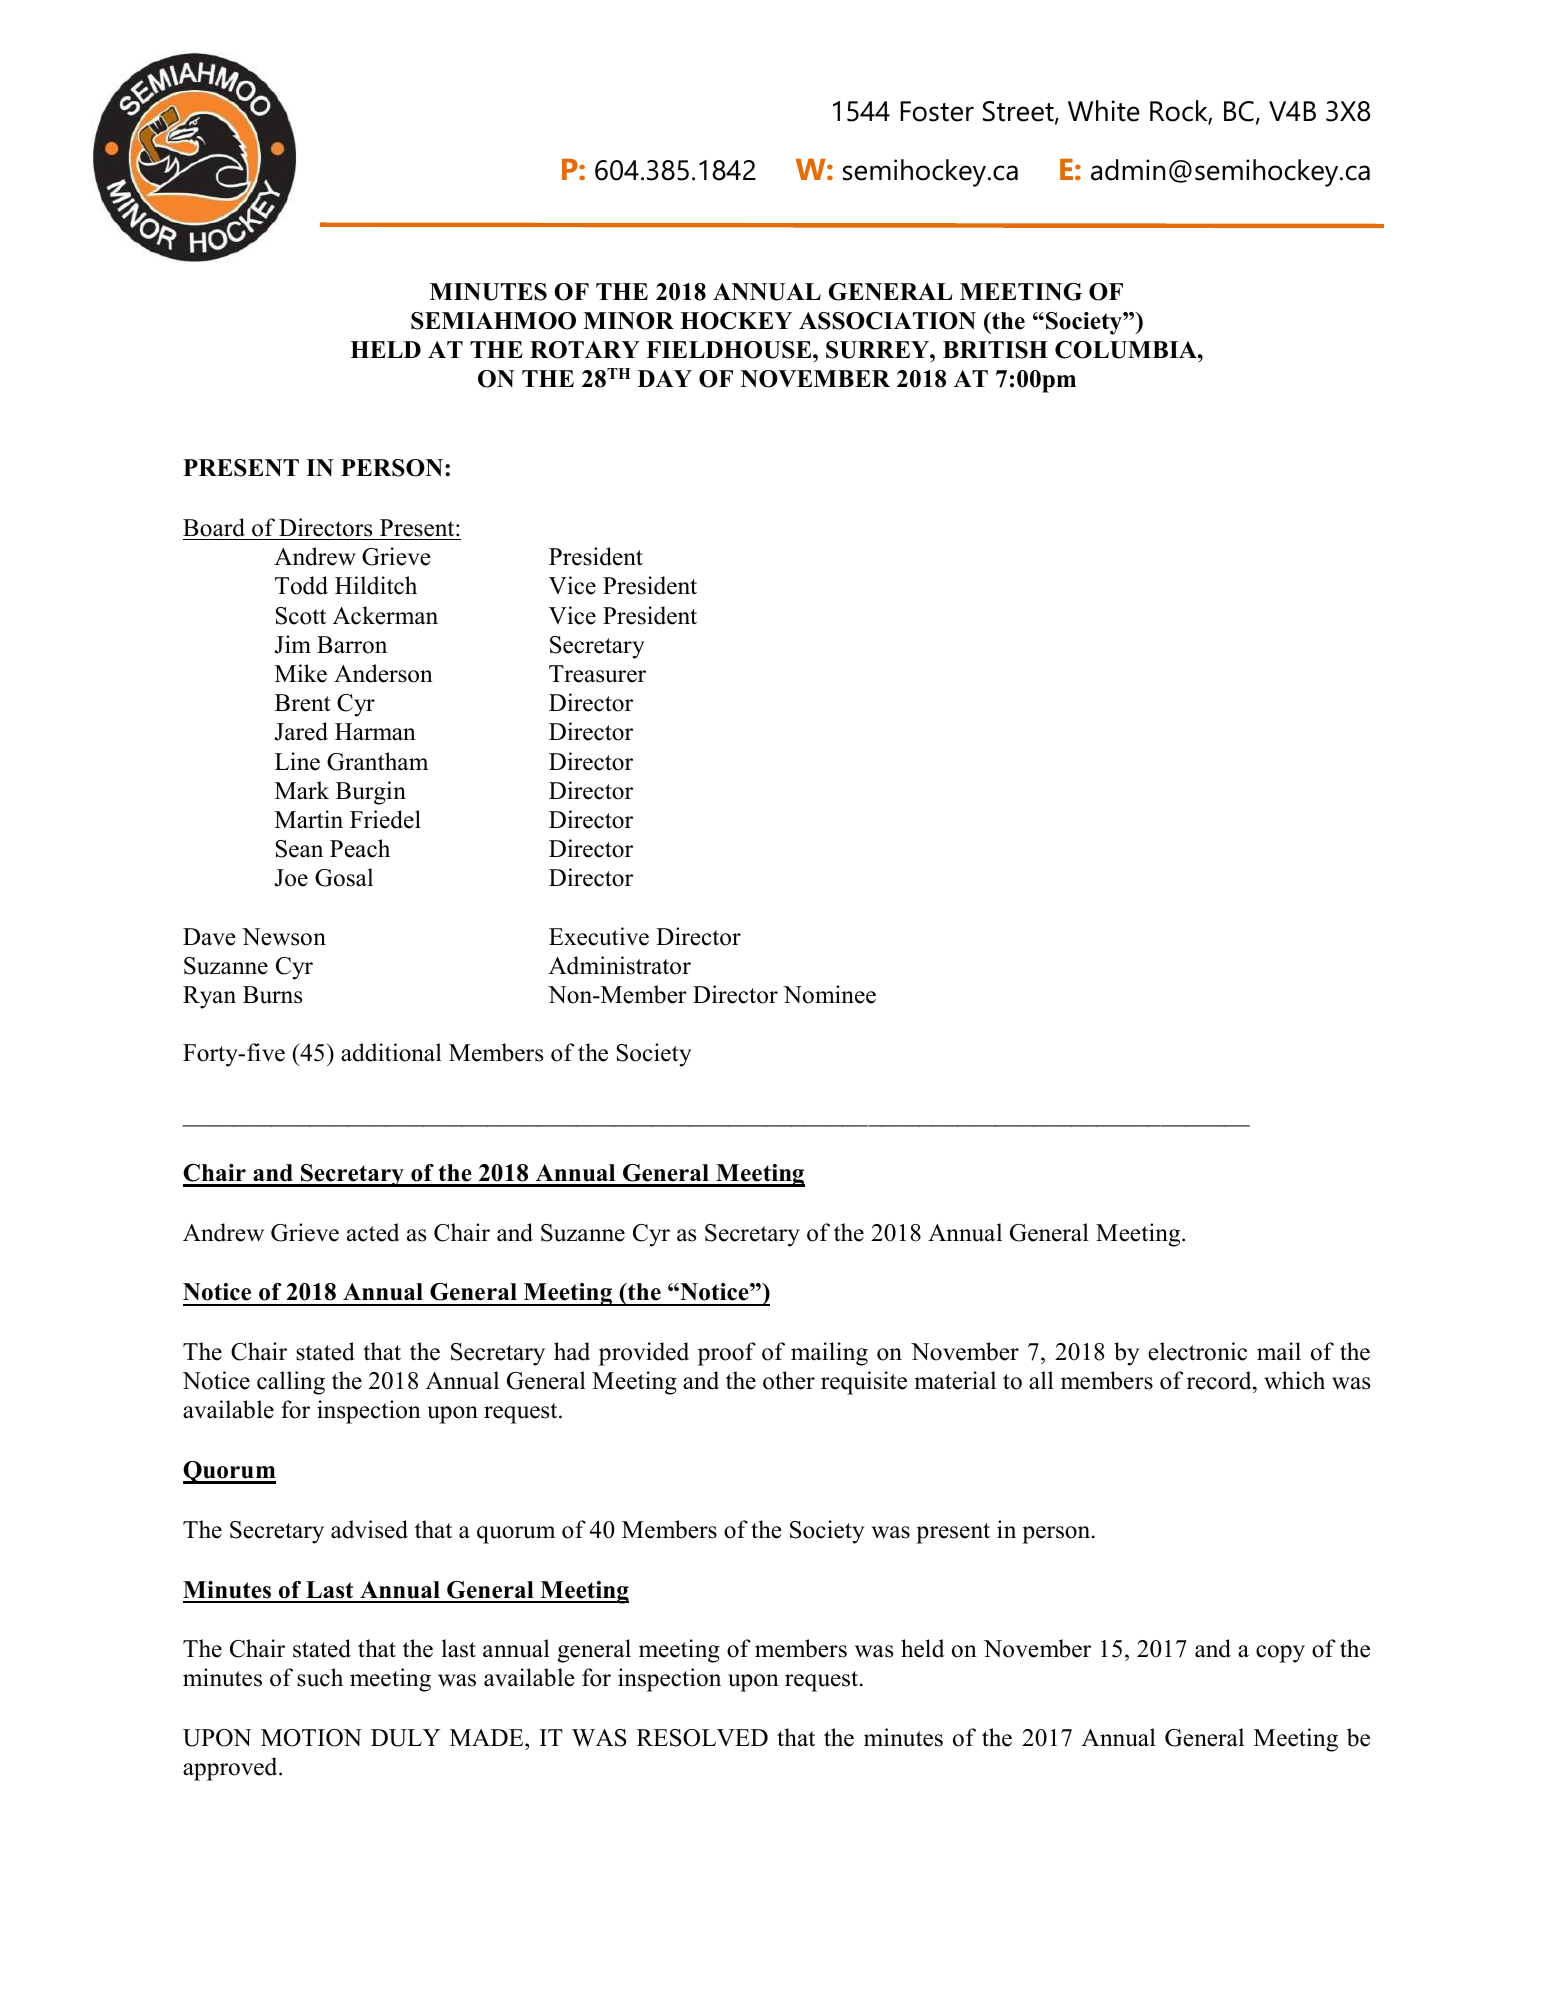 This document has width=1554, height=2011. What do you see at coordinates (937, 111) in the document?
I see `Foster` at bounding box center [937, 111].
